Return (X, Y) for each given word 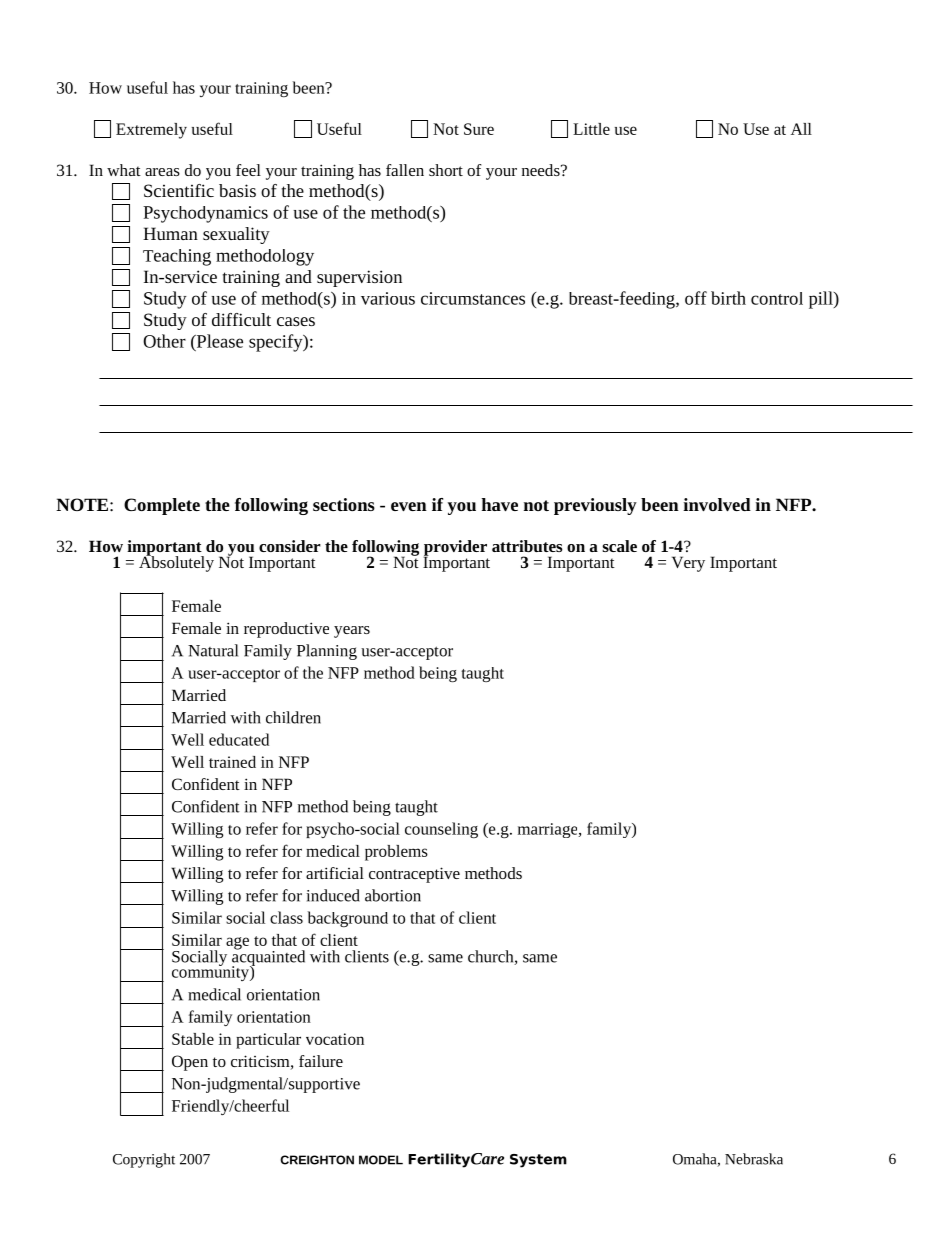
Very (688, 564)
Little (591, 129)
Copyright (144, 1160)
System (538, 1161)
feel (248, 170)
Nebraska (754, 1159)
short (446, 170)
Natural (213, 650)
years (352, 632)
